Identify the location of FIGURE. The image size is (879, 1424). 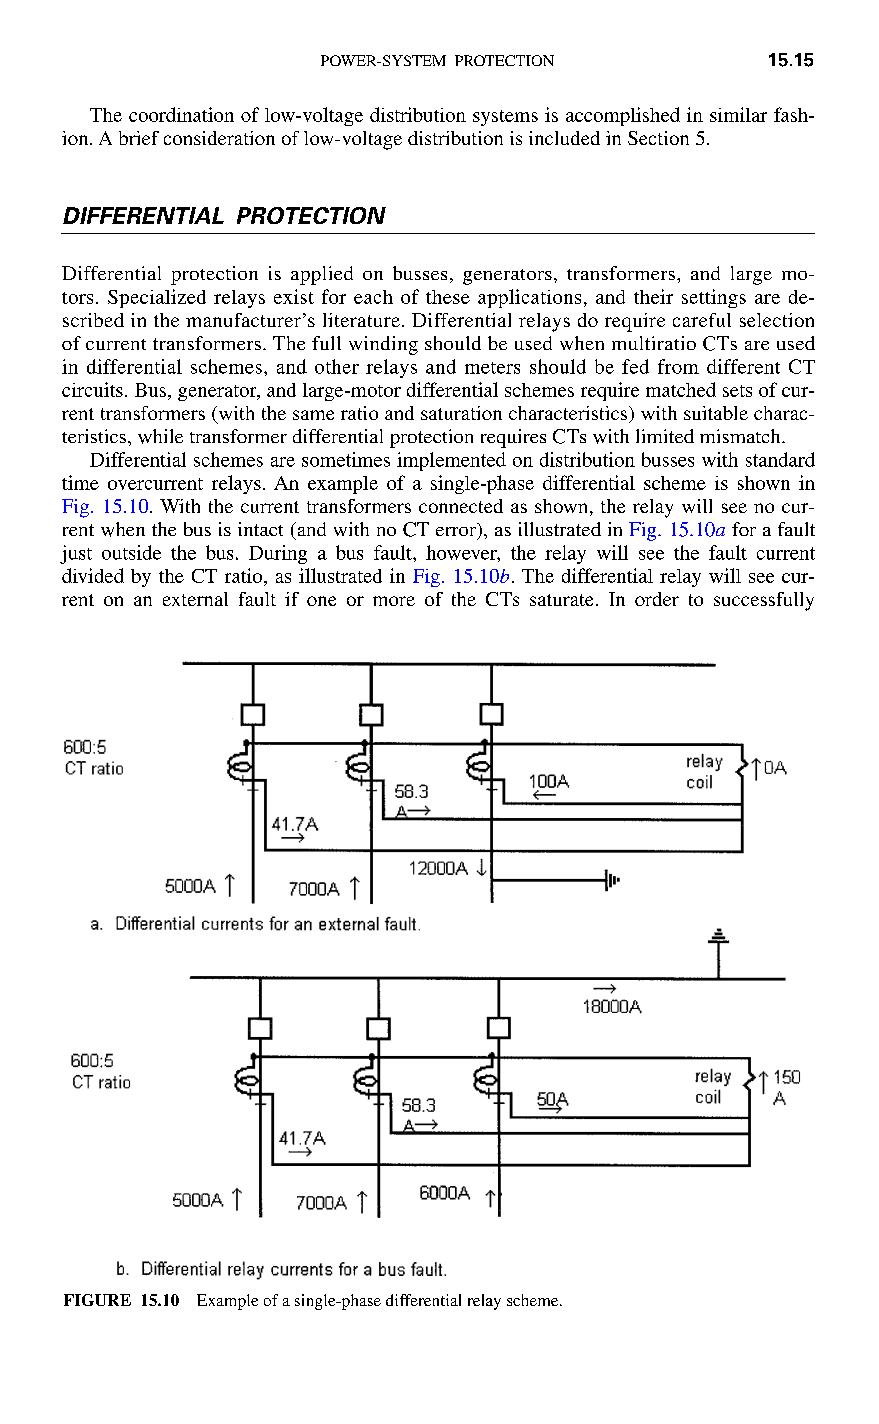
(97, 1300).
